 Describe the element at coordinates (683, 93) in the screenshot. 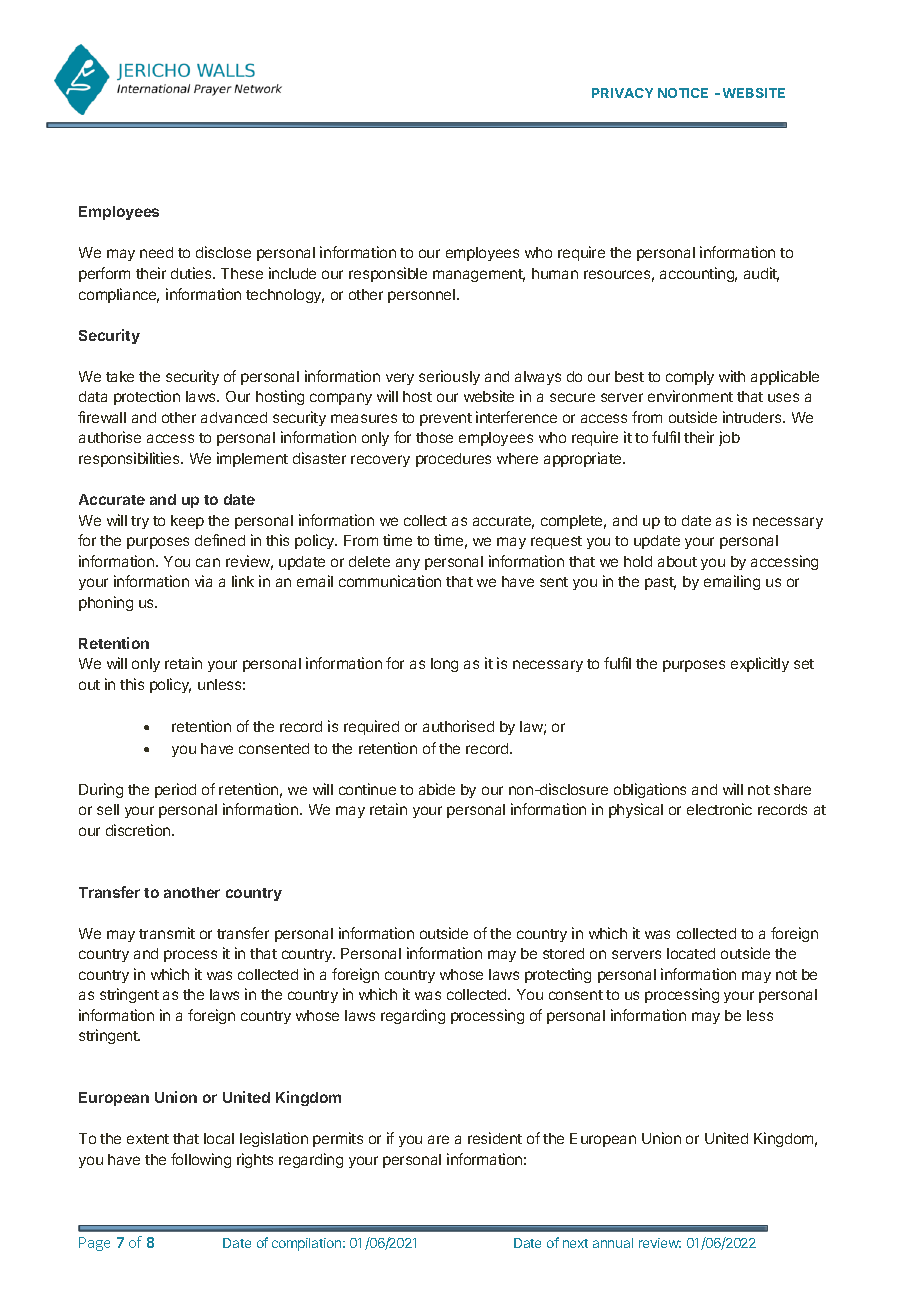

I see `NOTICE` at that location.
